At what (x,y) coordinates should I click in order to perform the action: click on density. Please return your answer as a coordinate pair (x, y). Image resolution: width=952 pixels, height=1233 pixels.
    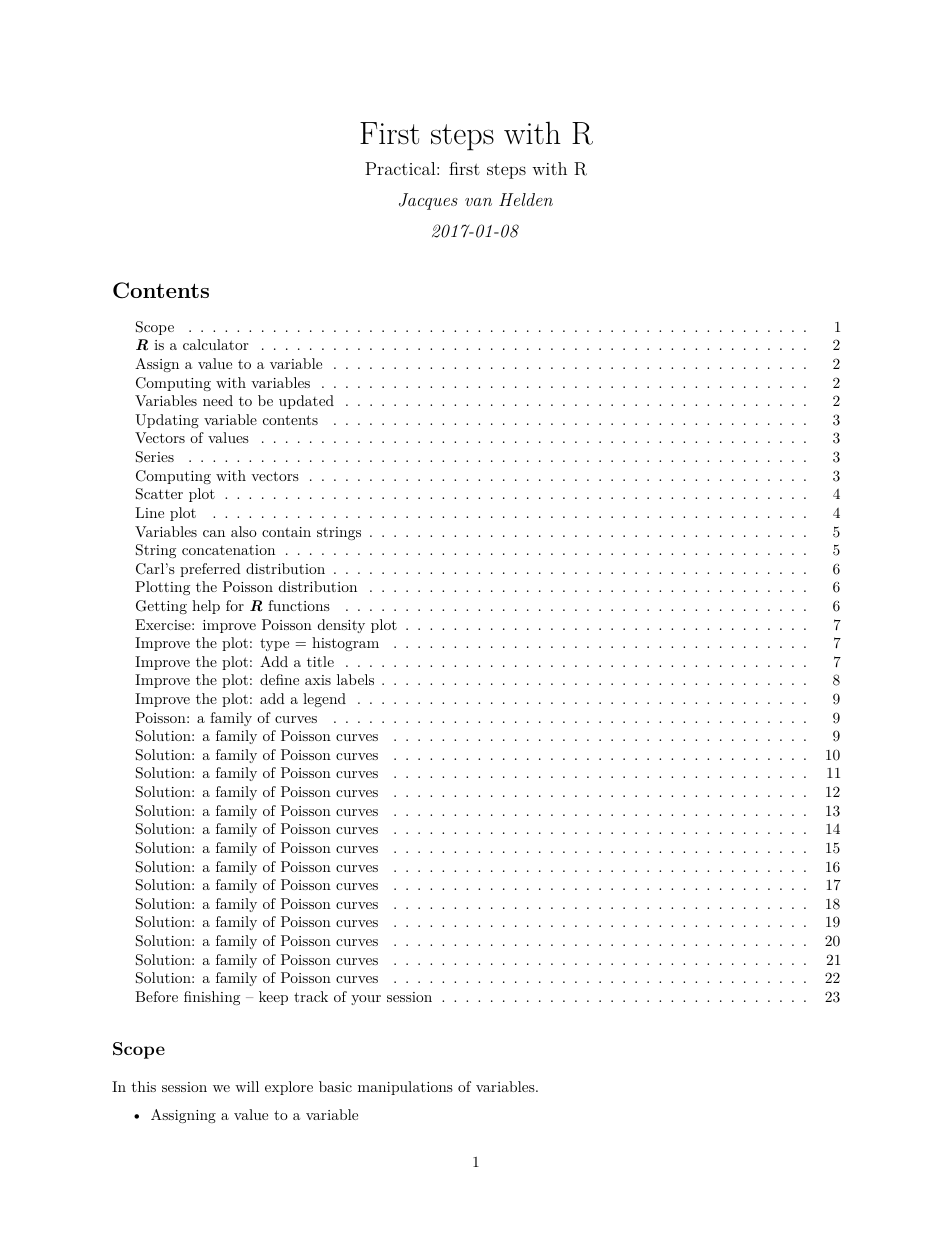
    Looking at the image, I should click on (341, 626).
